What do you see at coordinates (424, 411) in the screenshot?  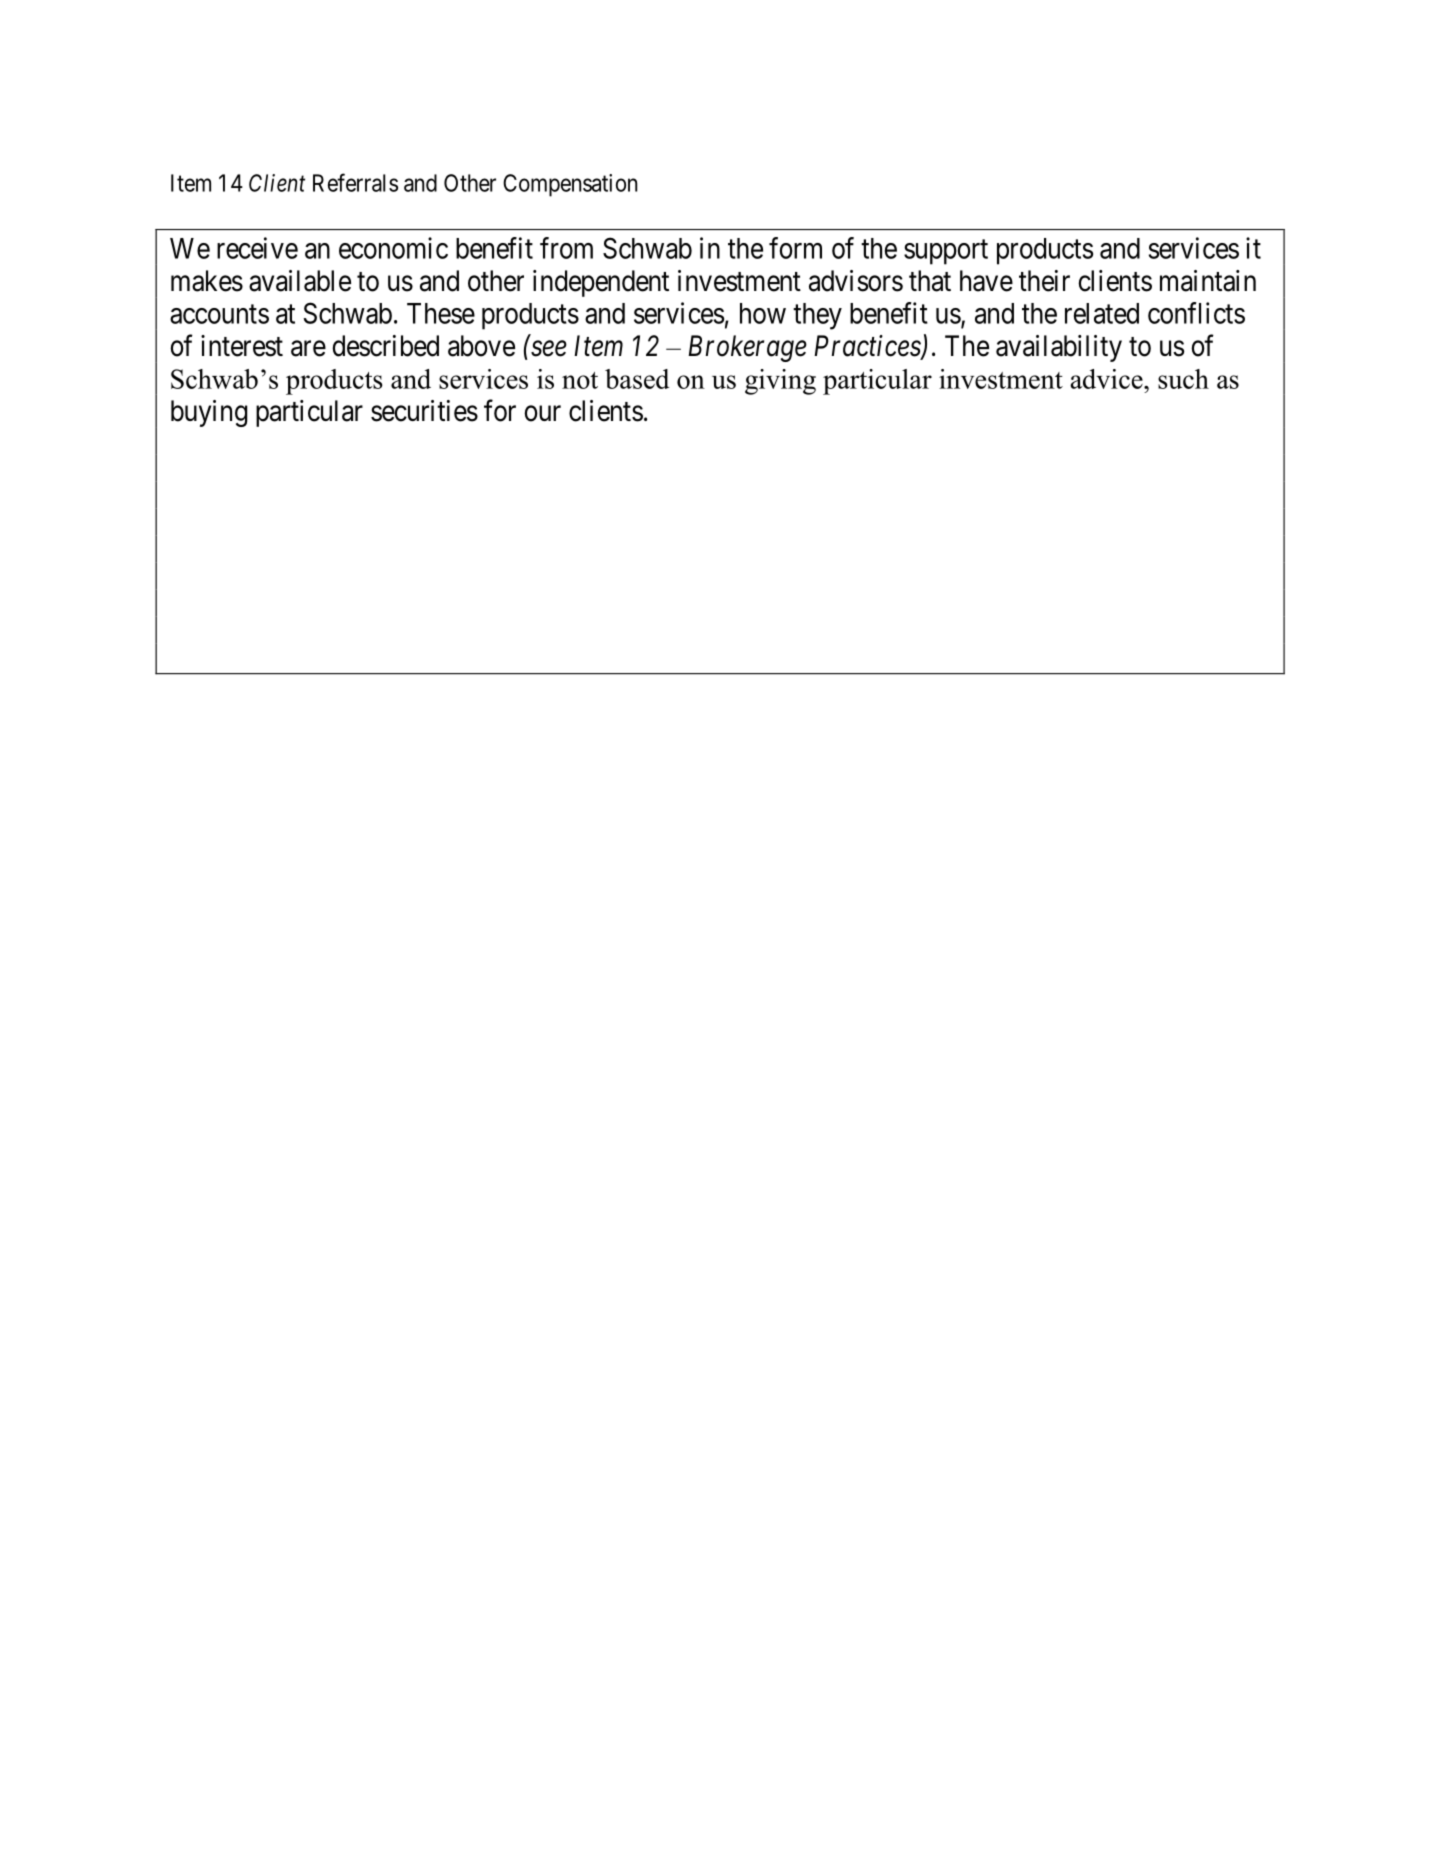 I see `securities` at bounding box center [424, 411].
